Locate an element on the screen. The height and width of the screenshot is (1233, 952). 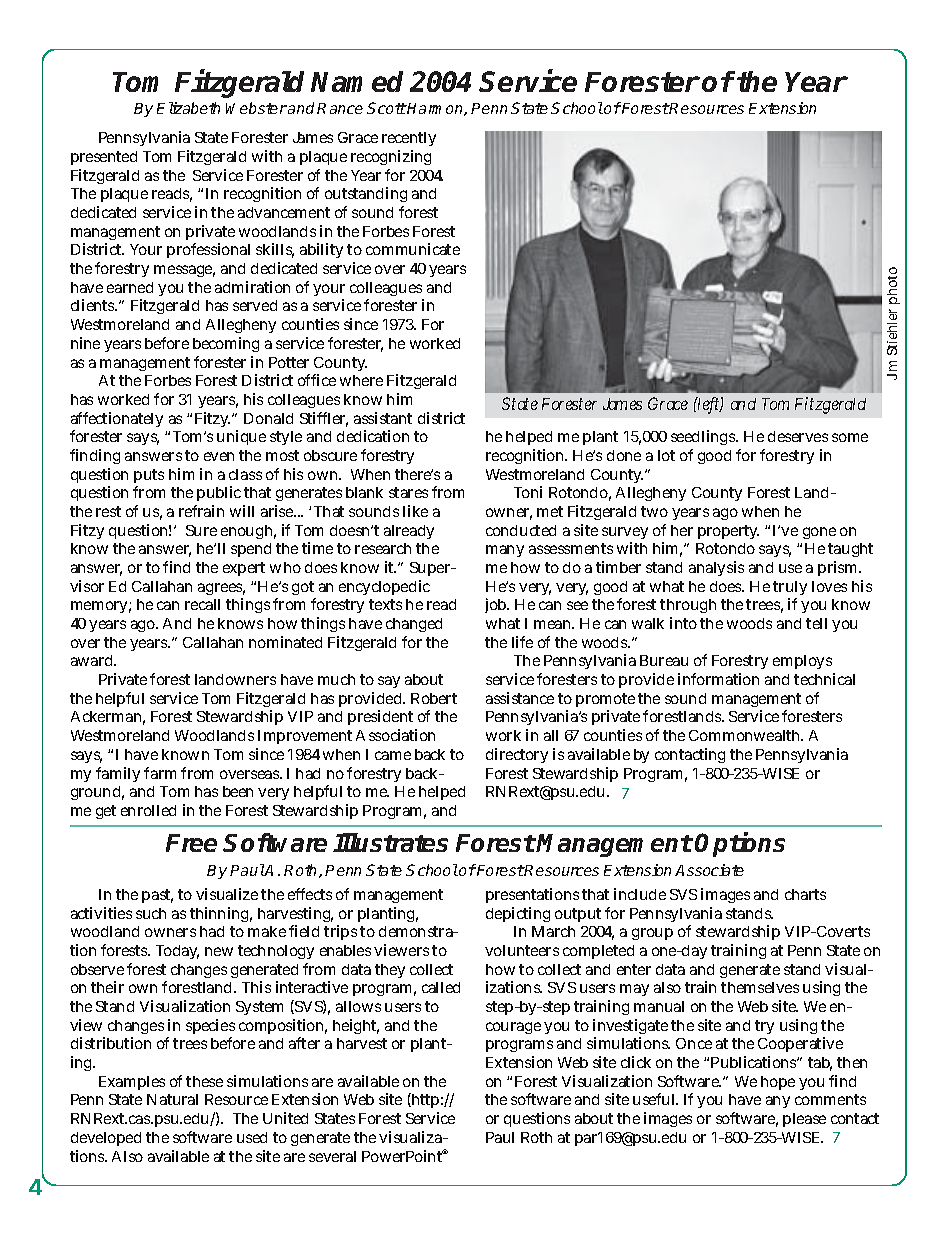
puts is located at coordinates (149, 476).
